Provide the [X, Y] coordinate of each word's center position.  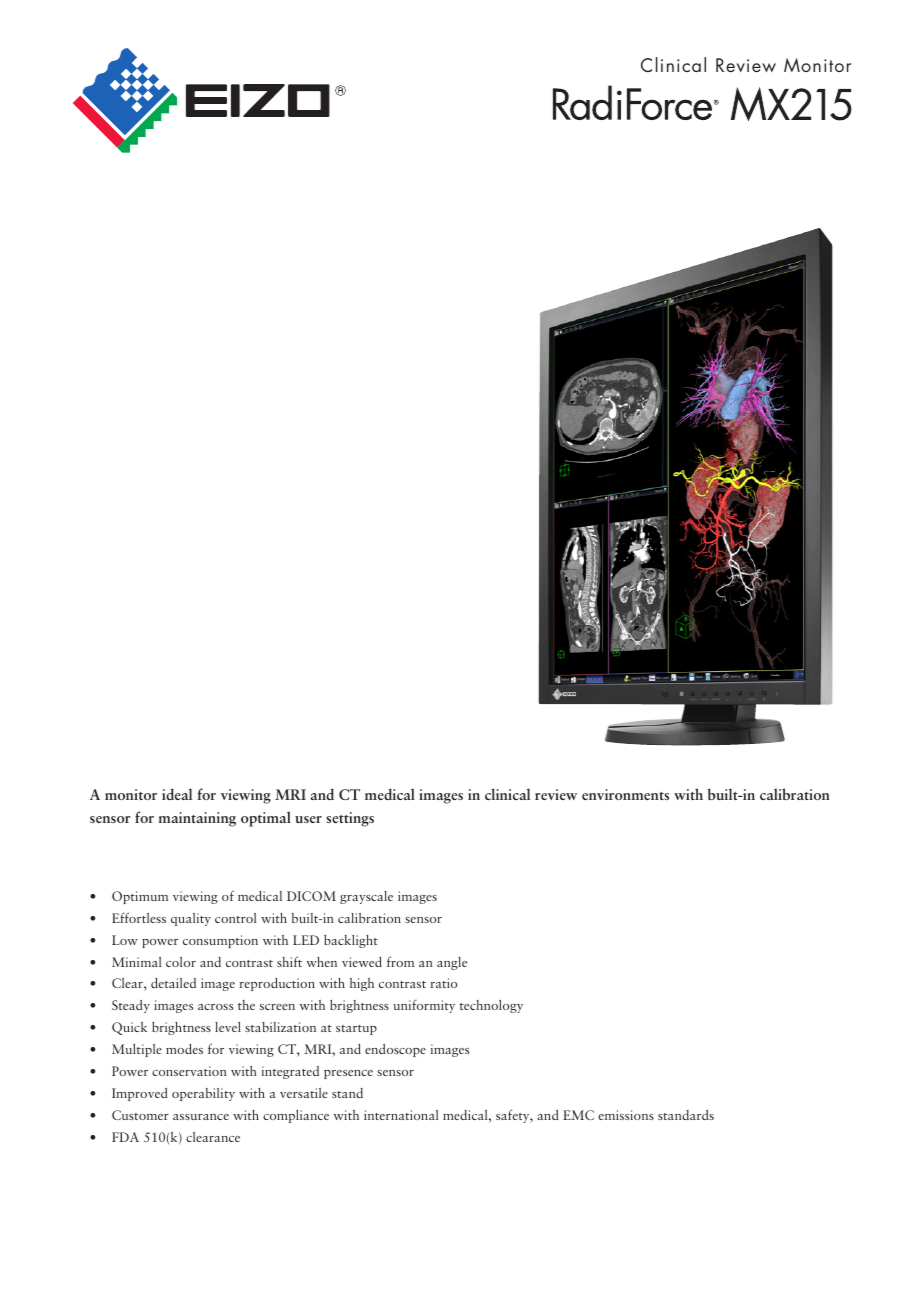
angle [452, 963]
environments [625, 794]
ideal [177, 794]
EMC [578, 1115]
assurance [201, 1117]
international [401, 1115]
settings [350, 819]
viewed [362, 962]
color [181, 962]
